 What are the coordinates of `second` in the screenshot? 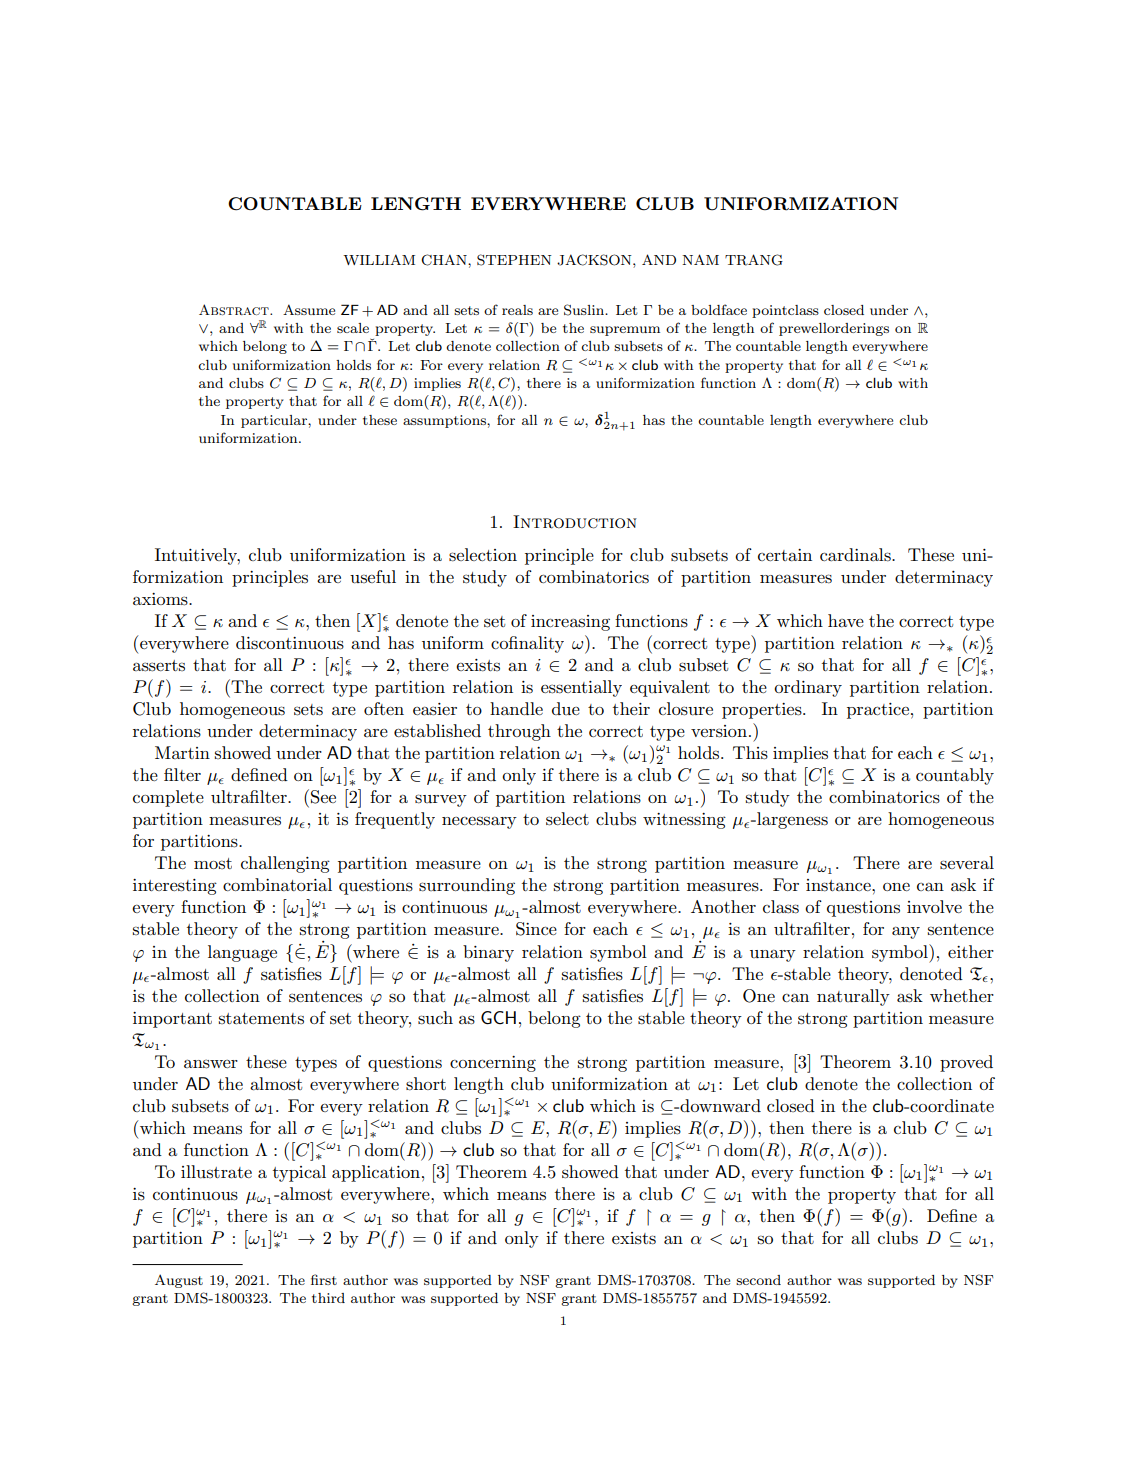 It's located at (758, 1280).
